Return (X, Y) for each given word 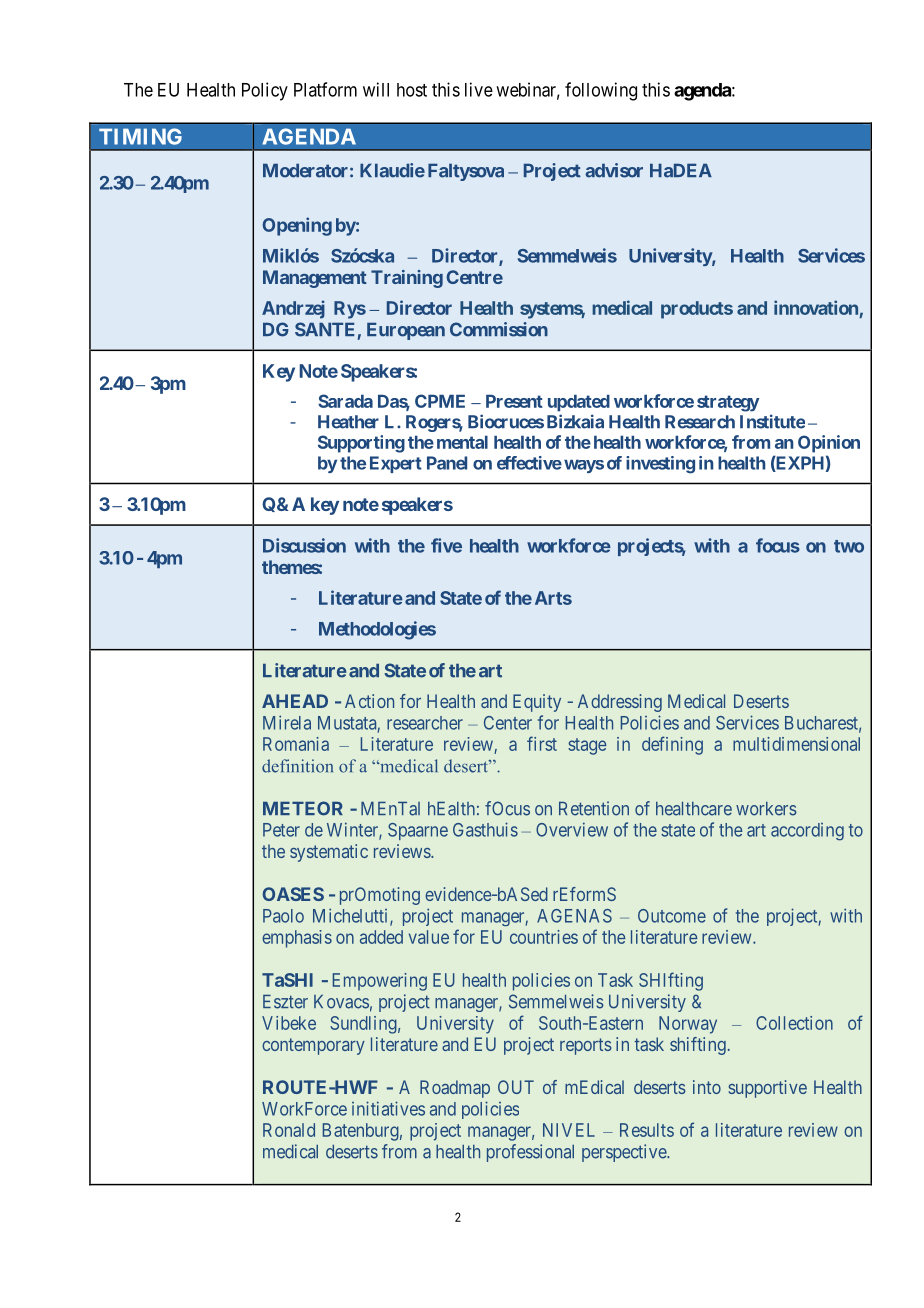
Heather (348, 422)
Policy (265, 91)
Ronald (289, 1130)
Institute (772, 421)
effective (529, 463)
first (542, 743)
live (479, 89)
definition (297, 766)
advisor (614, 170)
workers (766, 809)
